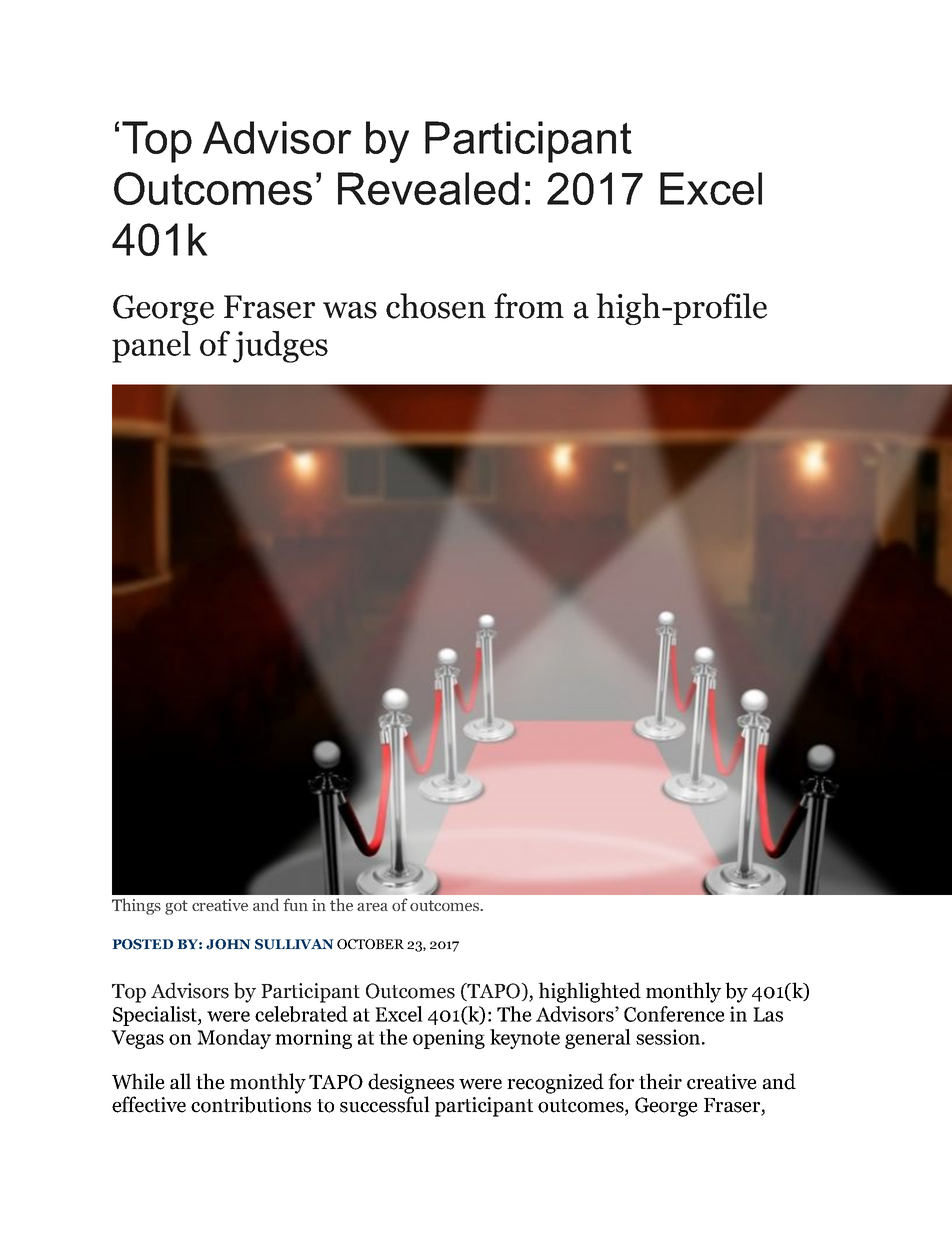 The height and width of the image is (1233, 952). Describe the element at coordinates (151, 347) in the image. I see `panel` at that location.
